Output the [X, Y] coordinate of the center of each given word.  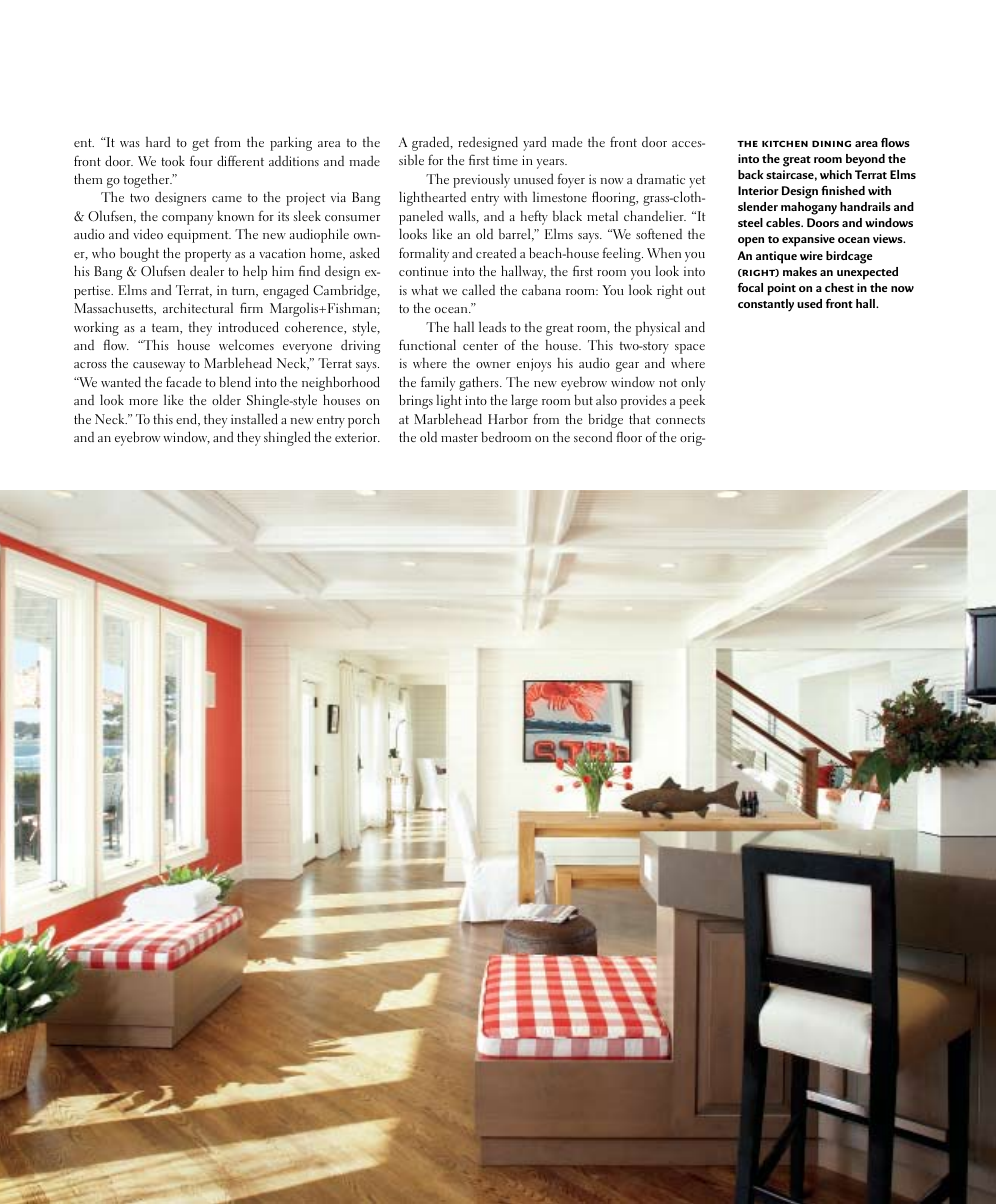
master [459, 437]
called [478, 289]
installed [254, 418]
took [173, 160]
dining [831, 143]
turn [244, 291]
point [781, 289]
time [505, 160]
